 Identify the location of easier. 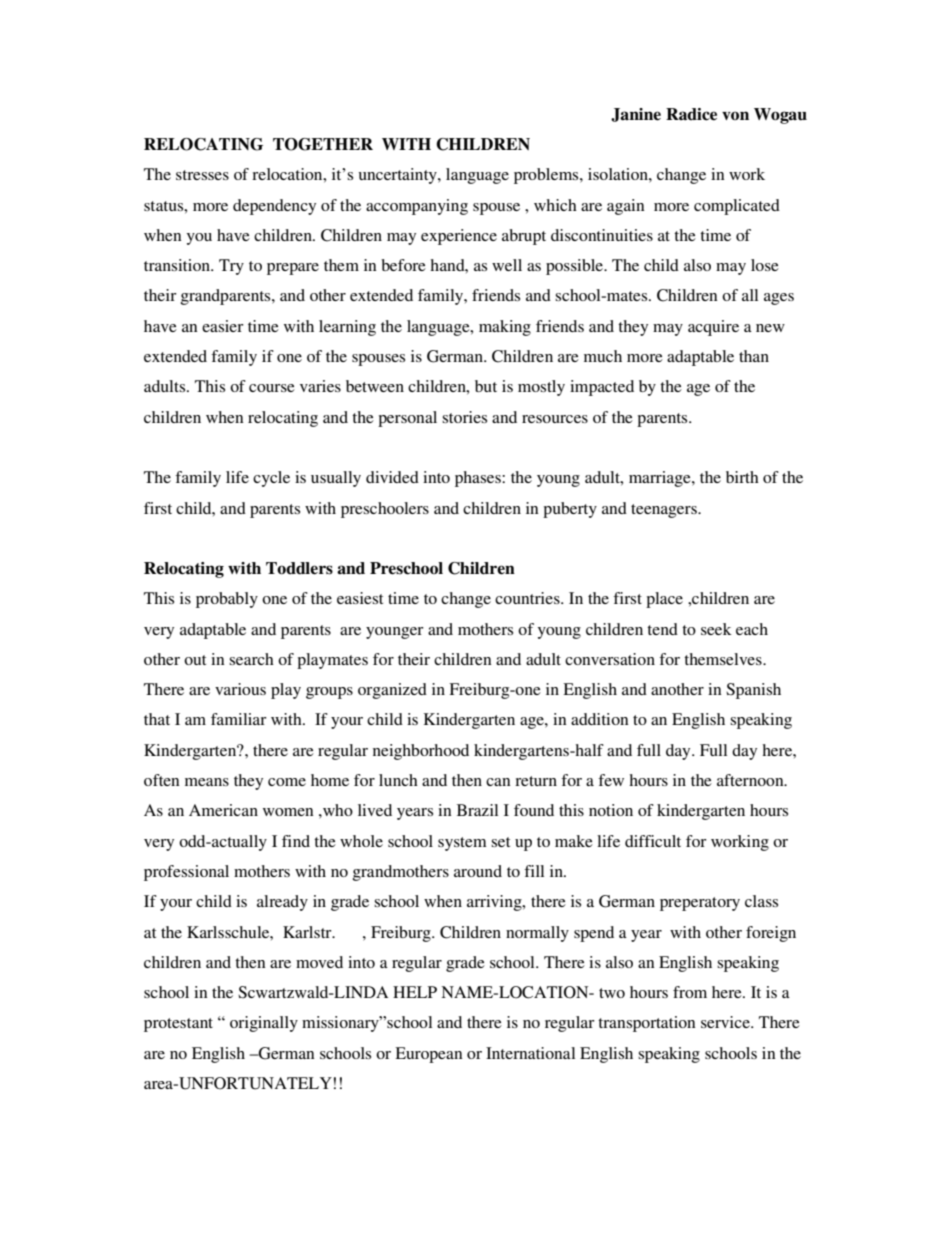
(223, 326).
